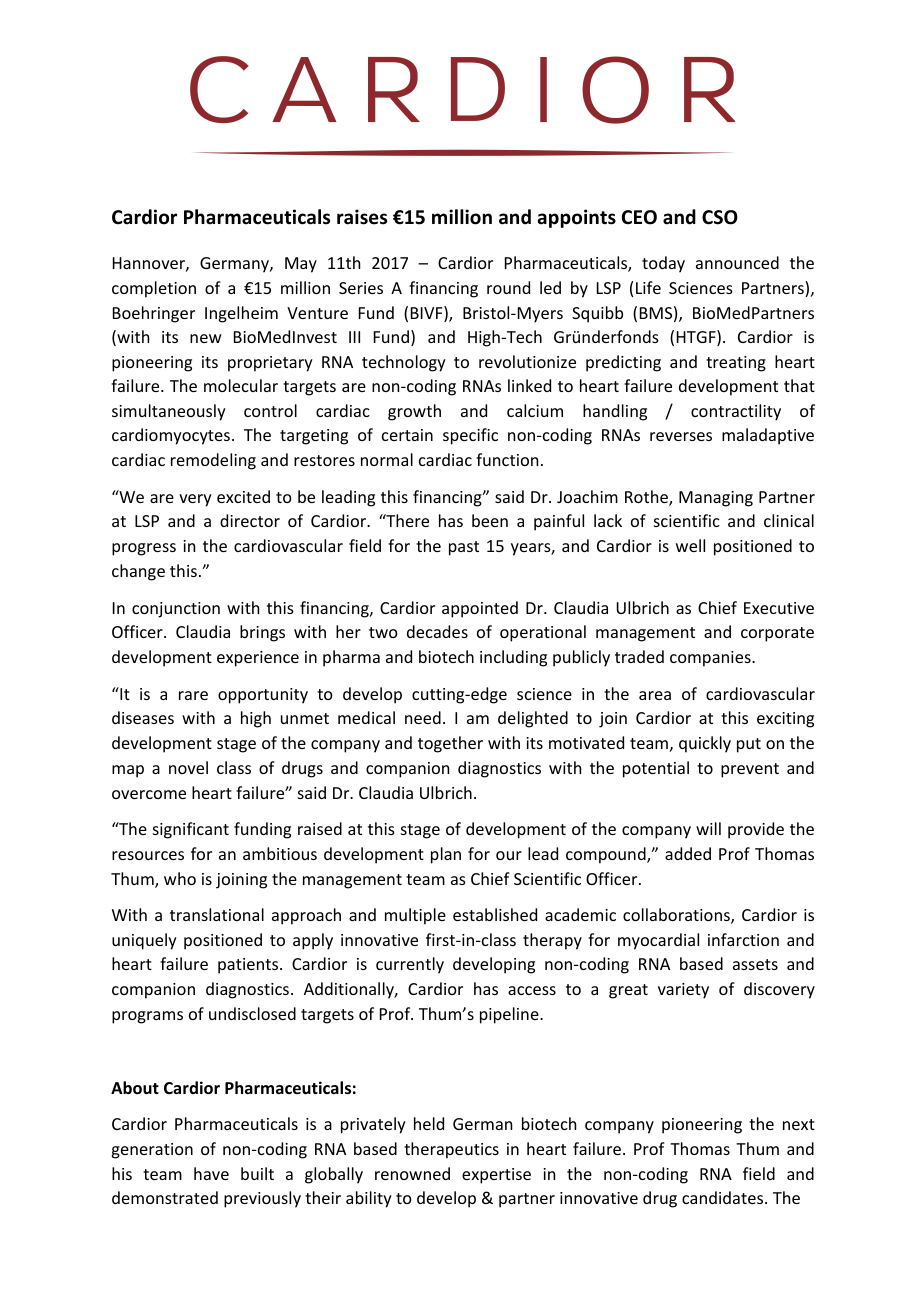  What do you see at coordinates (154, 289) in the screenshot?
I see `completion` at bounding box center [154, 289].
